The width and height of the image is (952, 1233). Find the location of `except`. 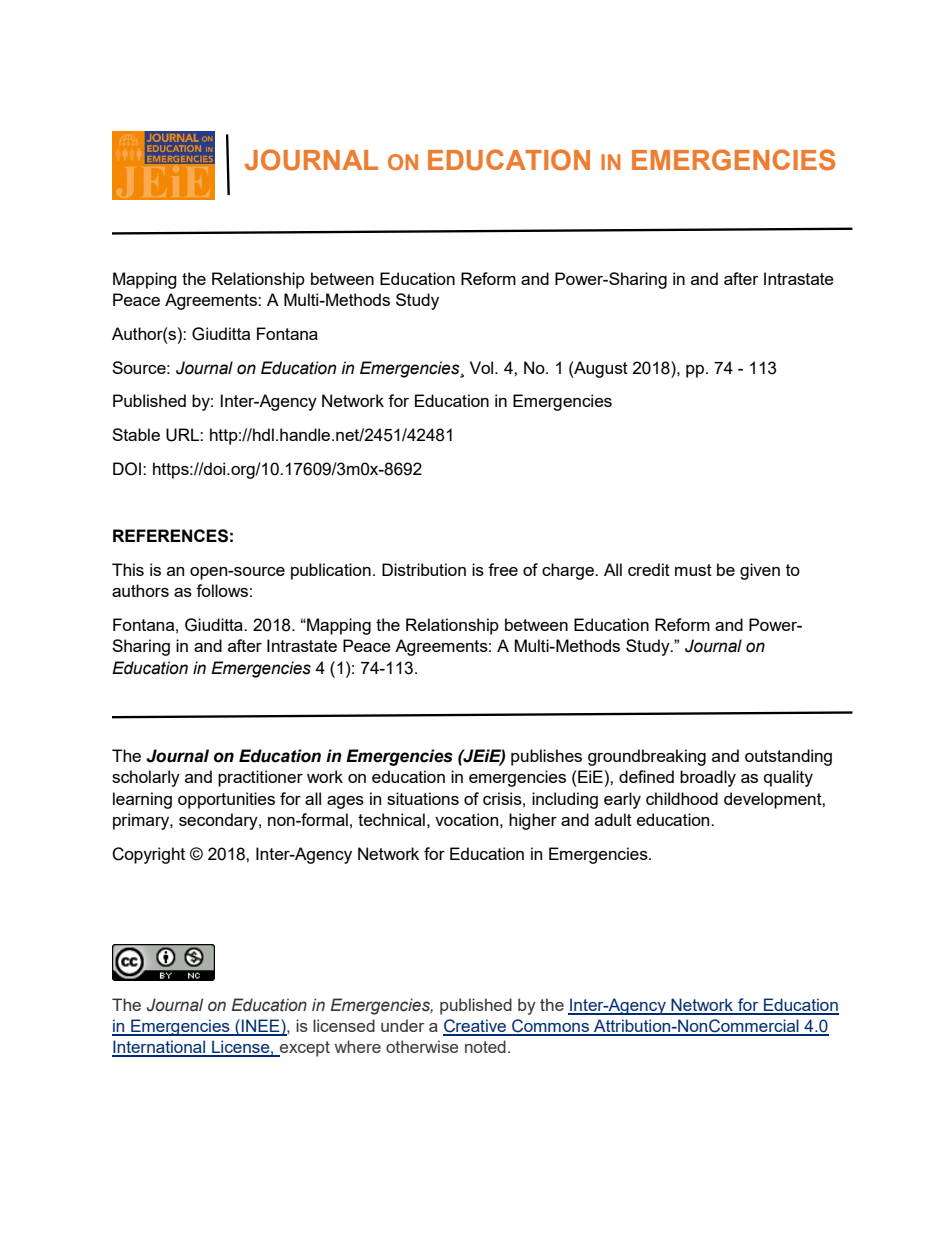

except is located at coordinates (304, 1049).
